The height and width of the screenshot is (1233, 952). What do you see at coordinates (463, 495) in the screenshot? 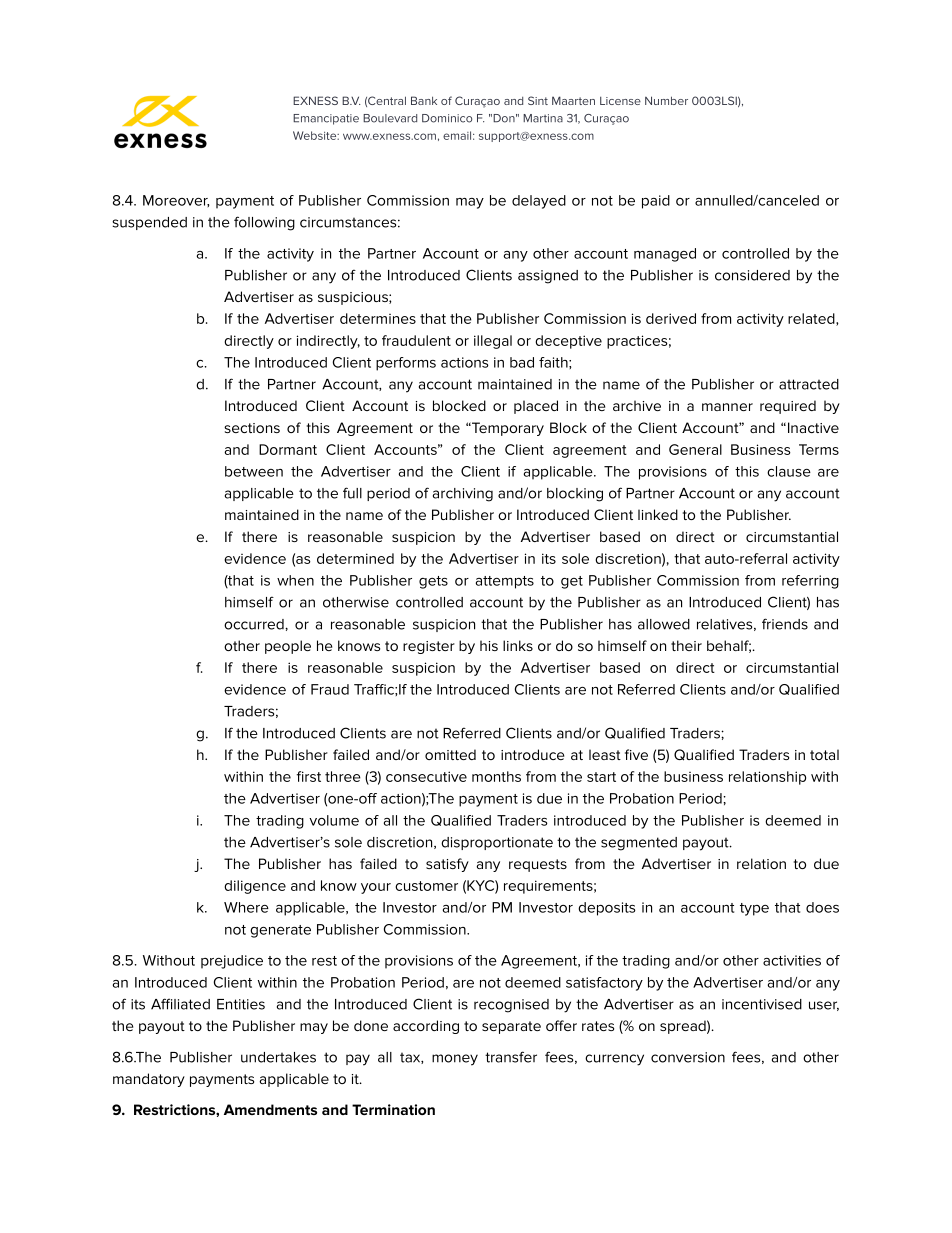
I see `archiving` at bounding box center [463, 495].
